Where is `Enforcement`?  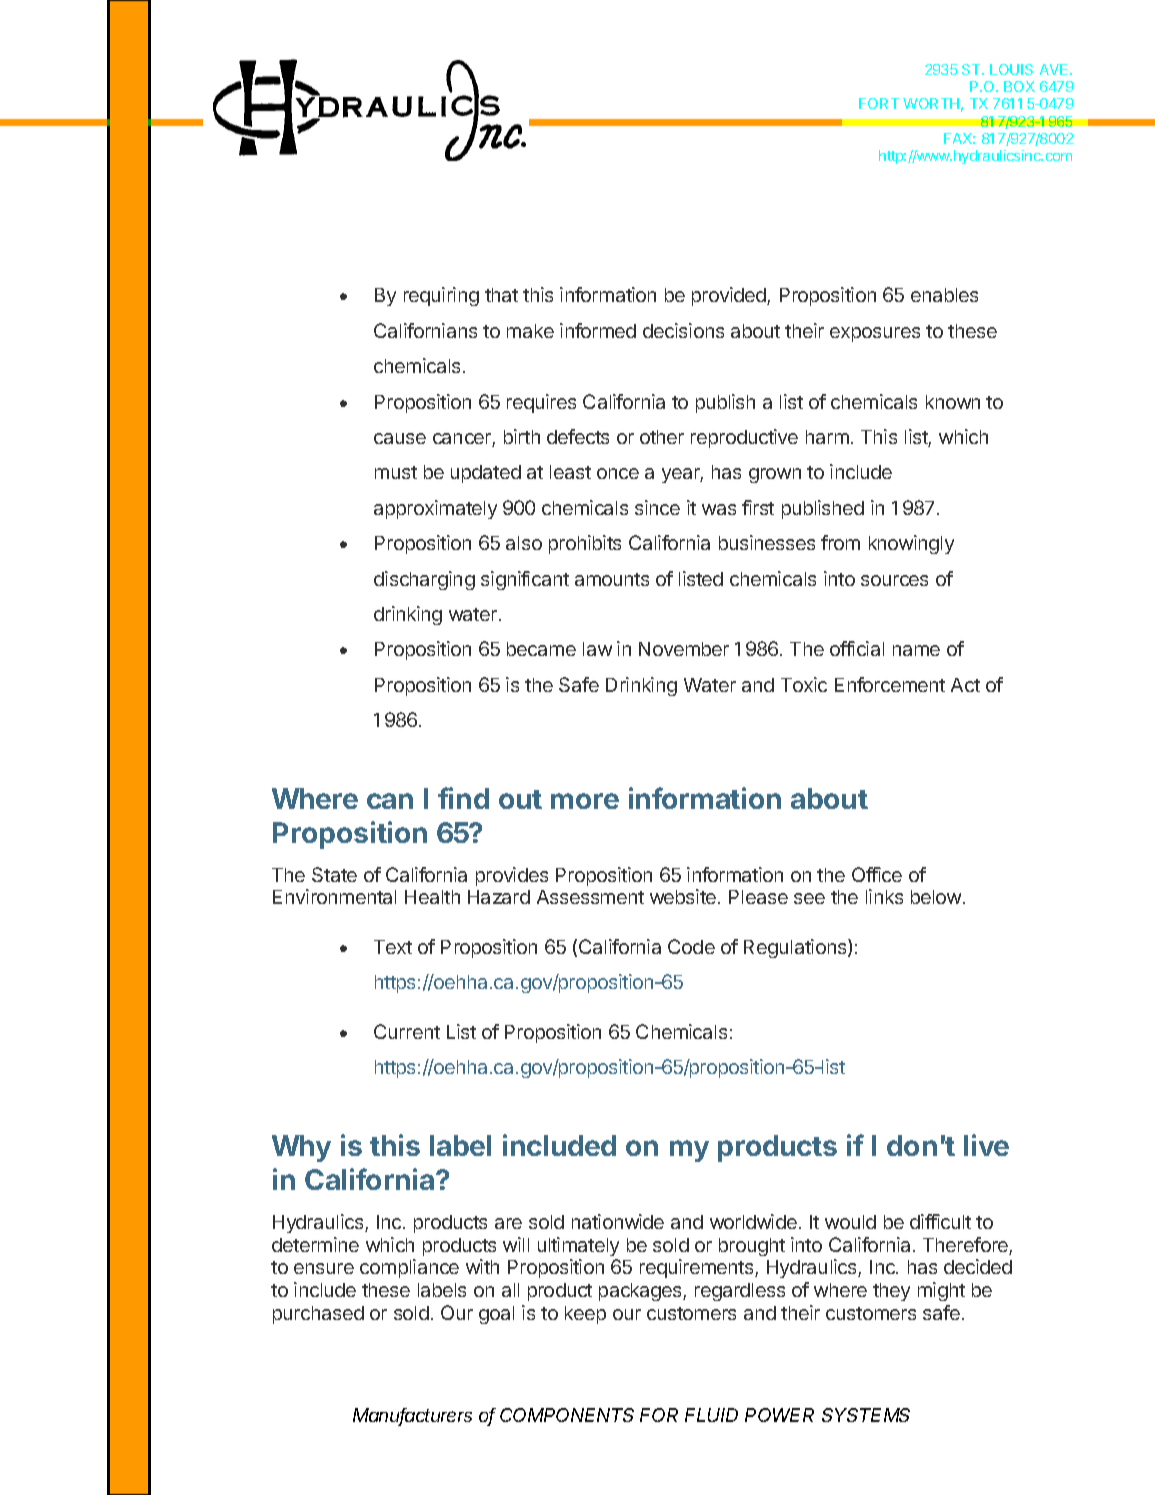 Enforcement is located at coordinates (890, 684).
